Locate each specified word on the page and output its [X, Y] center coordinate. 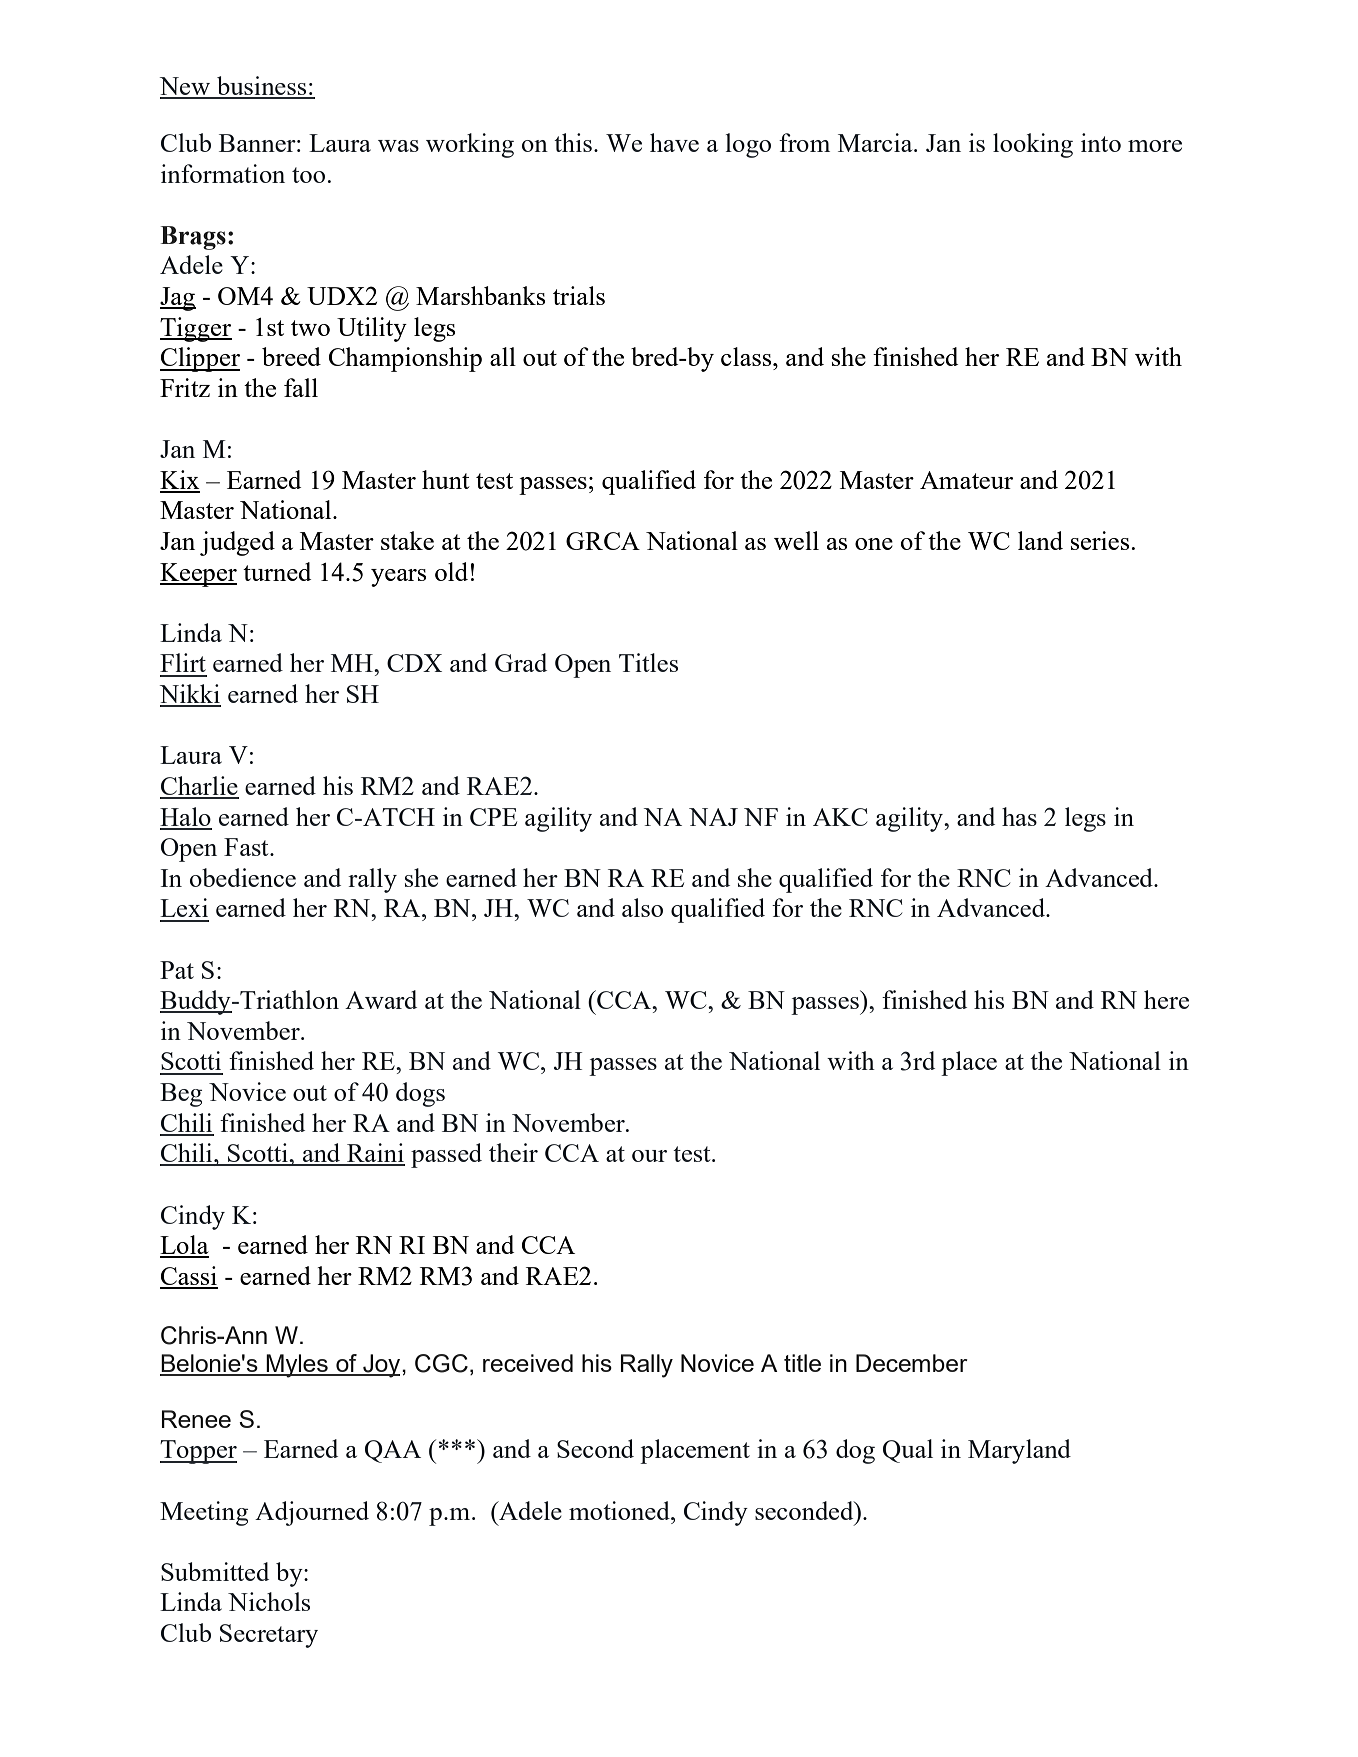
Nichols [269, 1601]
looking [1033, 145]
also [642, 907]
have [674, 142]
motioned [620, 1510]
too [308, 175]
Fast [247, 847]
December [912, 1363]
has [1019, 816]
